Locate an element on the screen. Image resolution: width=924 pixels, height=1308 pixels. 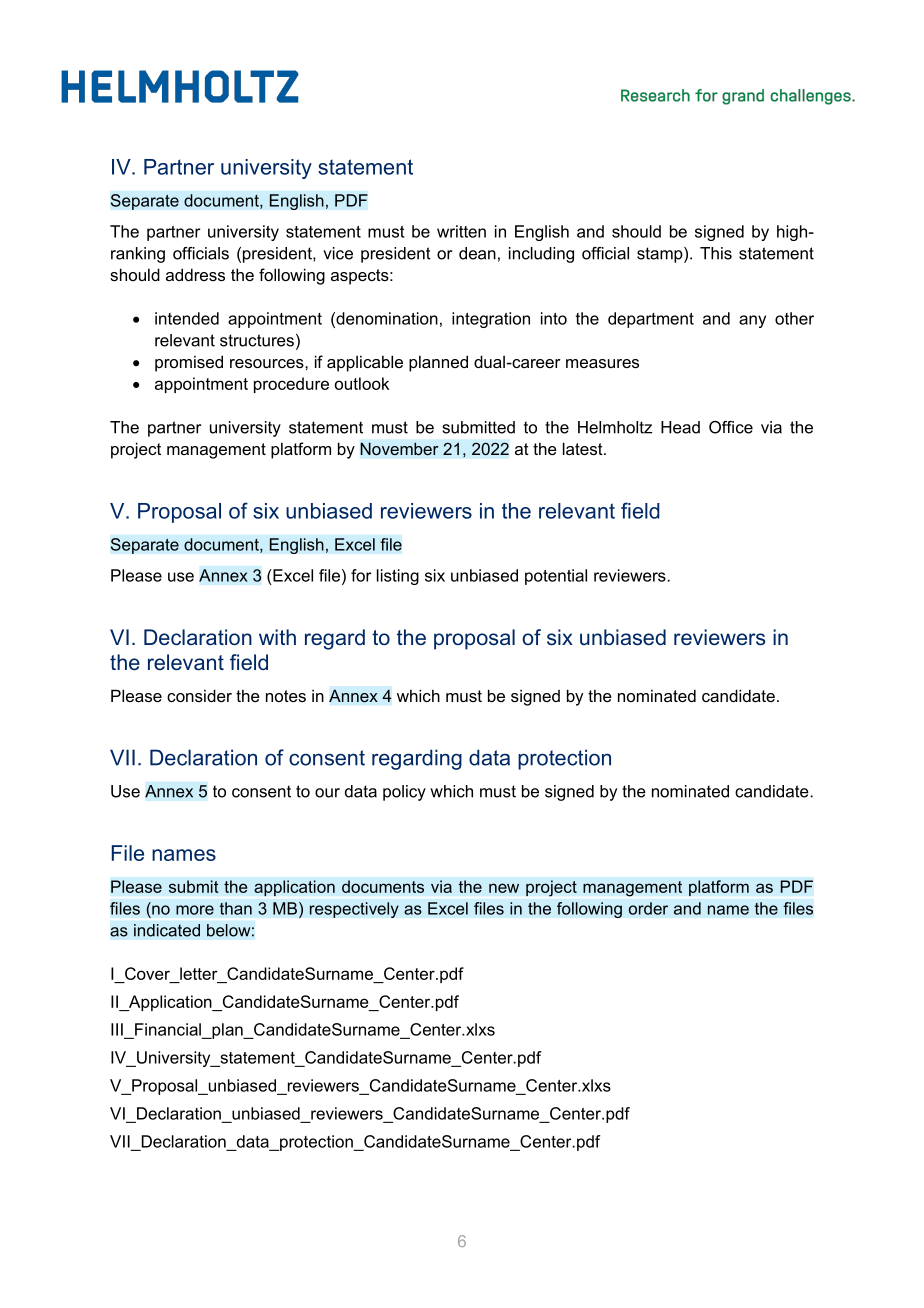
This is located at coordinates (716, 253).
